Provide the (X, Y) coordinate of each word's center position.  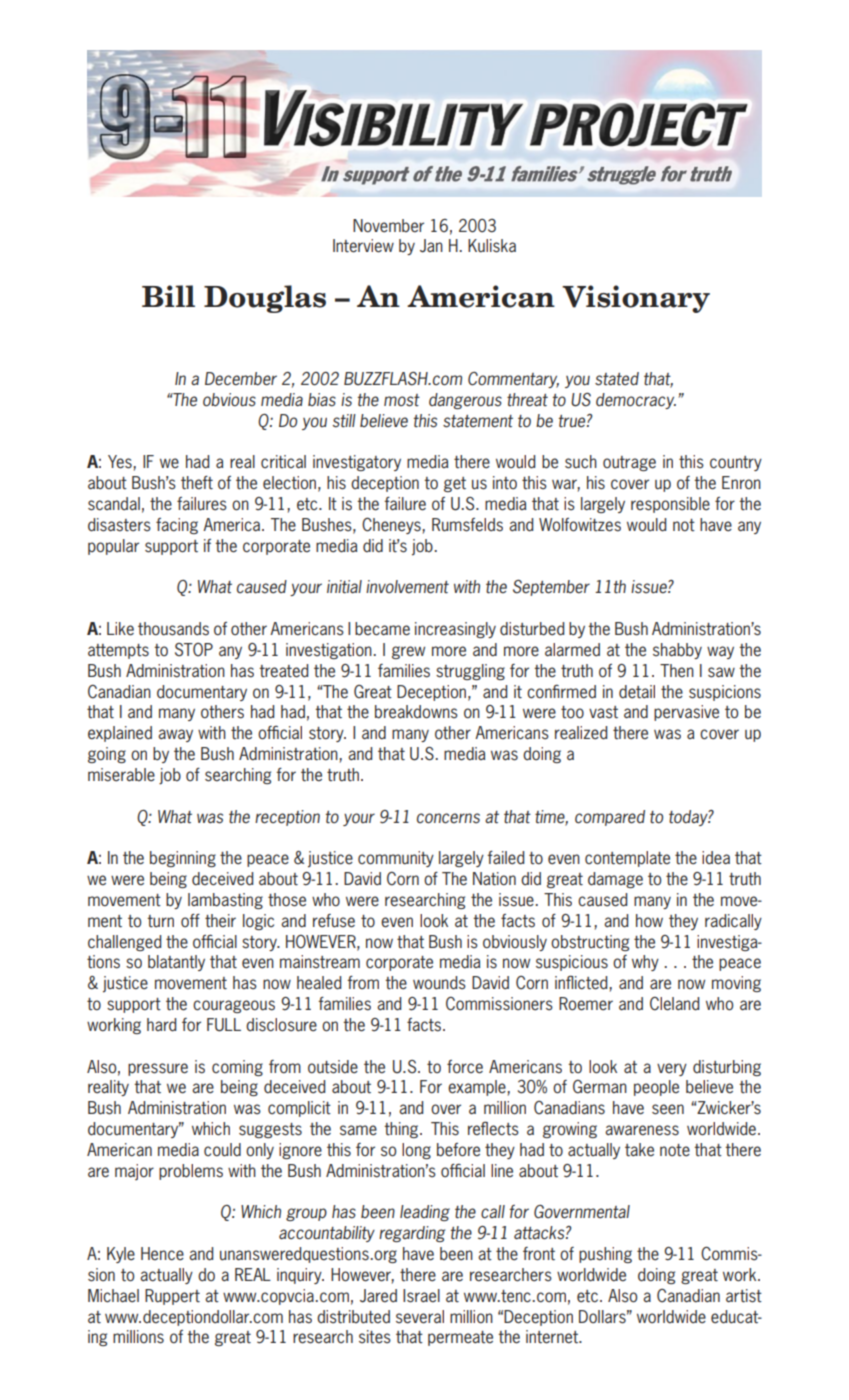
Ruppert (172, 1297)
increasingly (455, 630)
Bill (168, 296)
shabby (677, 651)
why (645, 963)
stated (617, 379)
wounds (439, 983)
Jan (431, 246)
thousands (173, 629)
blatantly (176, 963)
